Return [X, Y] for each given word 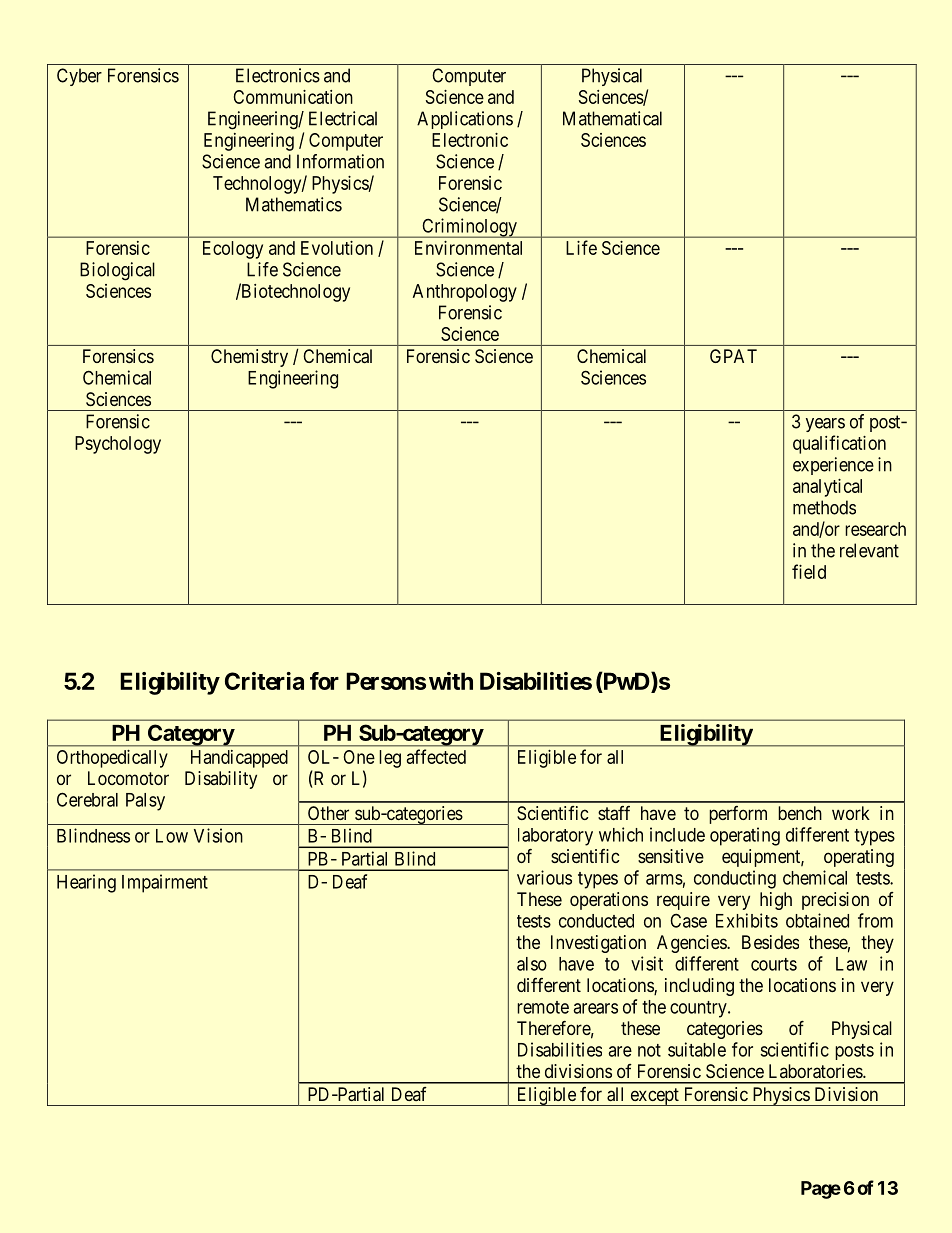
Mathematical [612, 118]
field [809, 571]
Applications [465, 120]
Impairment [165, 883]
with [451, 681]
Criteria [264, 681]
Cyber [79, 77]
